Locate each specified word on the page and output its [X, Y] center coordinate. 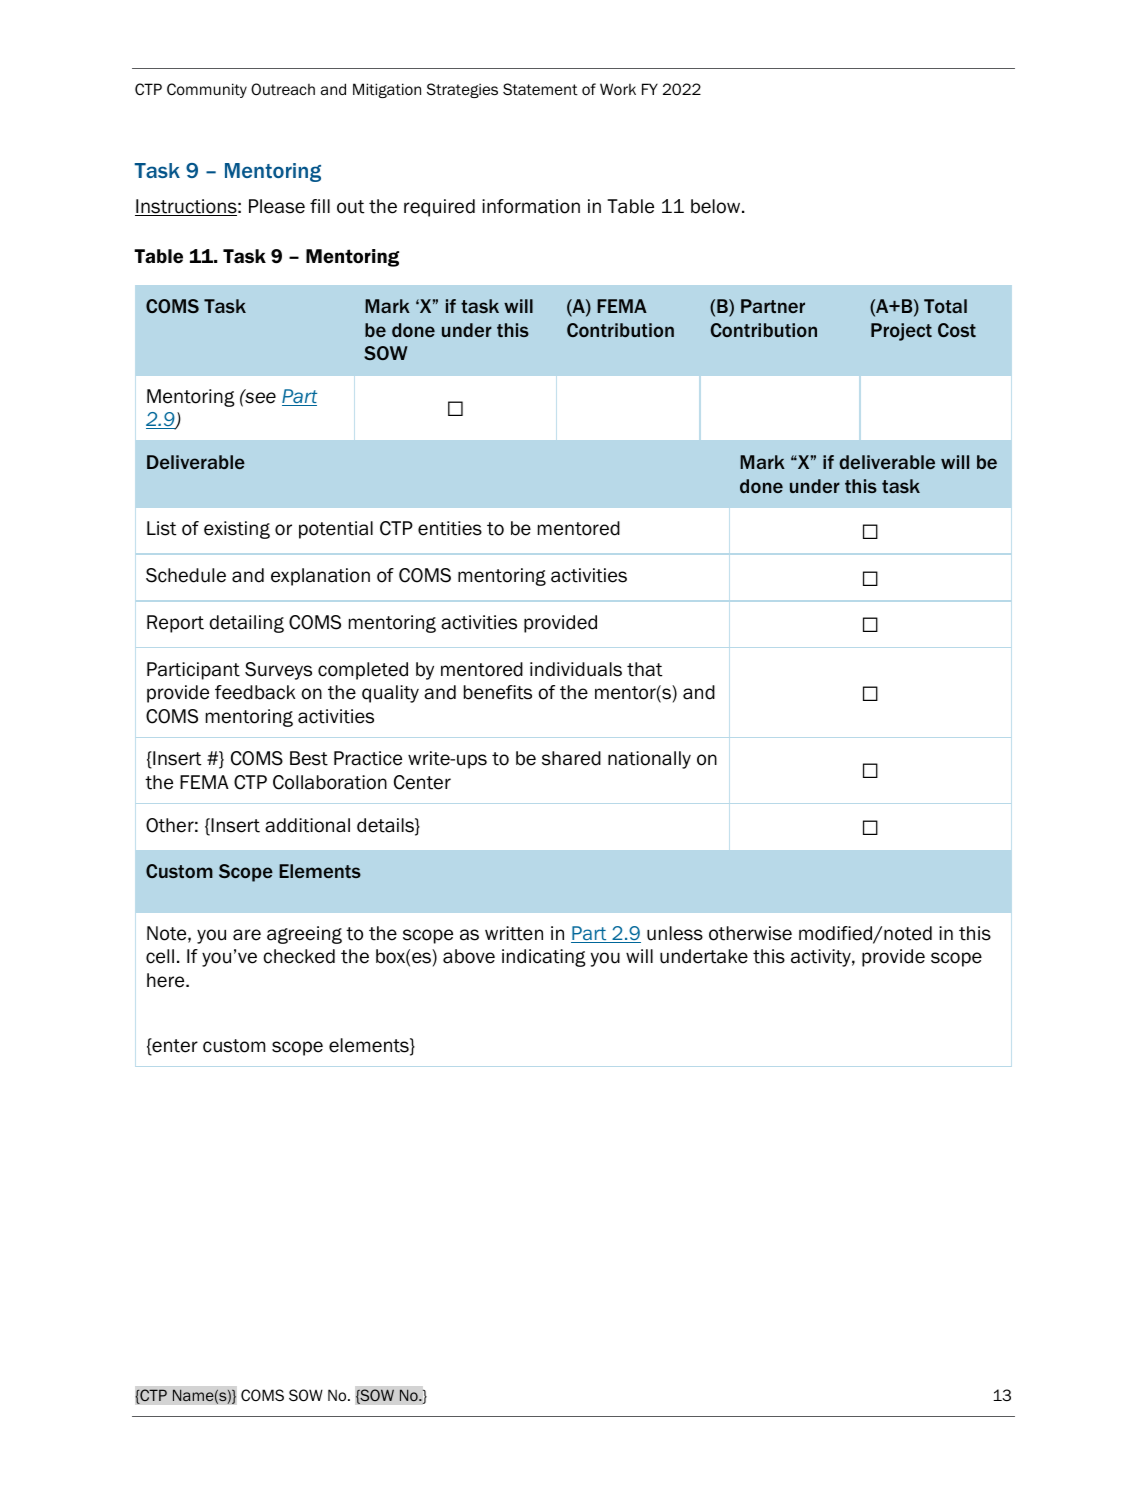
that [644, 669]
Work [618, 89]
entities [450, 528]
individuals [576, 669]
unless [675, 933]
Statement [540, 89]
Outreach [283, 89]
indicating [544, 958]
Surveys [278, 671]
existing [237, 530]
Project [901, 332]
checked [299, 956]
